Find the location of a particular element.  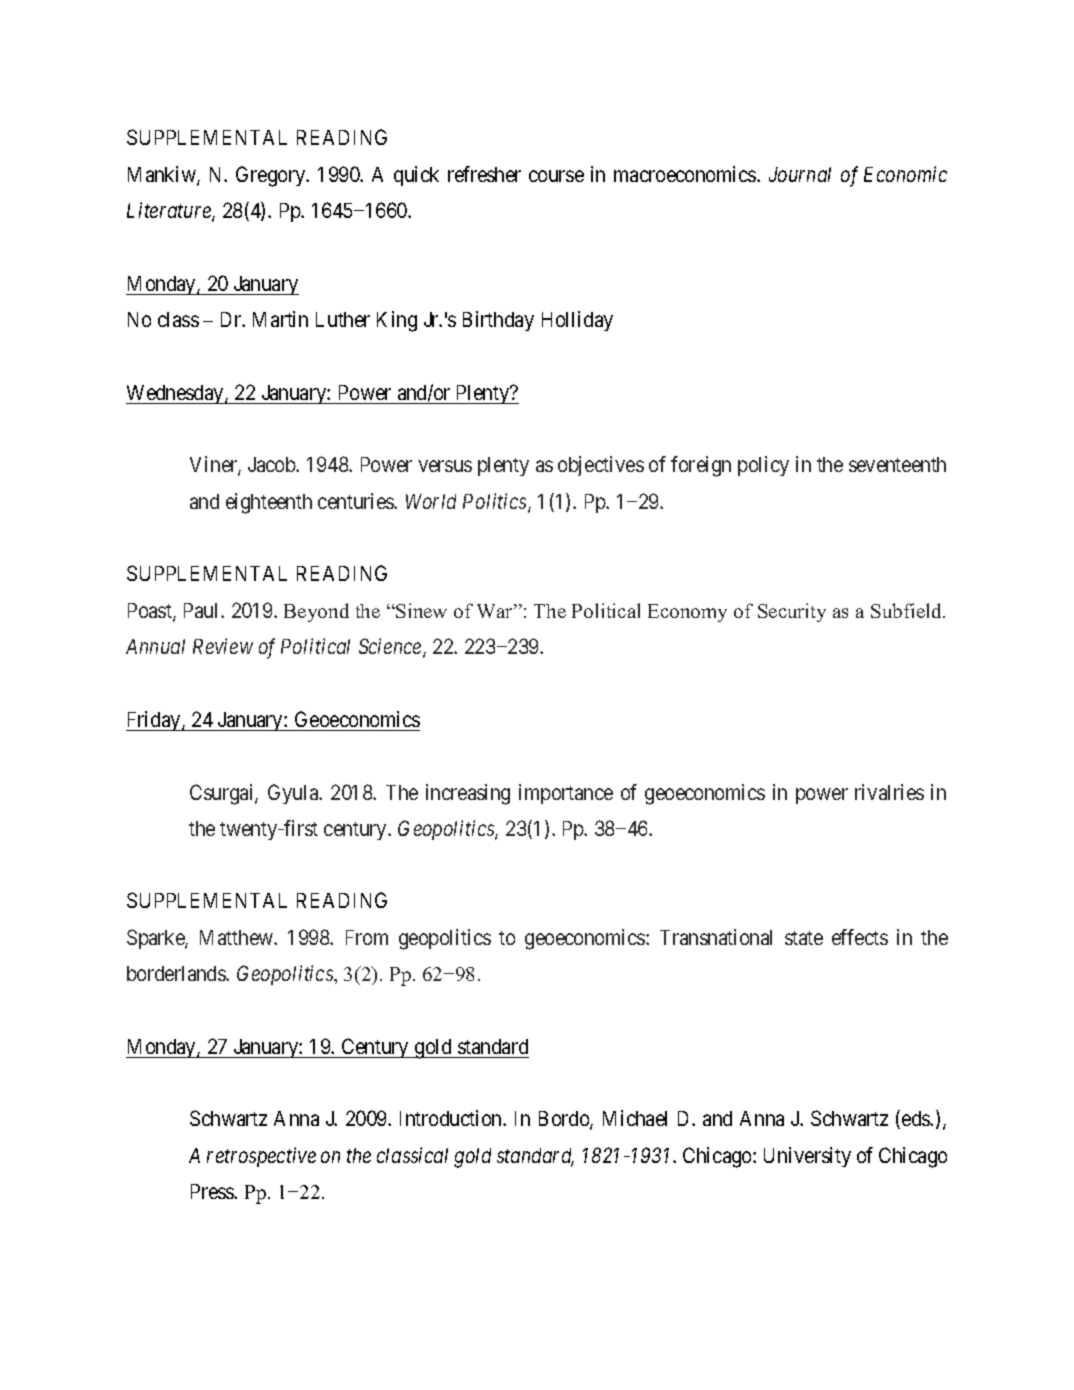

Review is located at coordinates (223, 646).
